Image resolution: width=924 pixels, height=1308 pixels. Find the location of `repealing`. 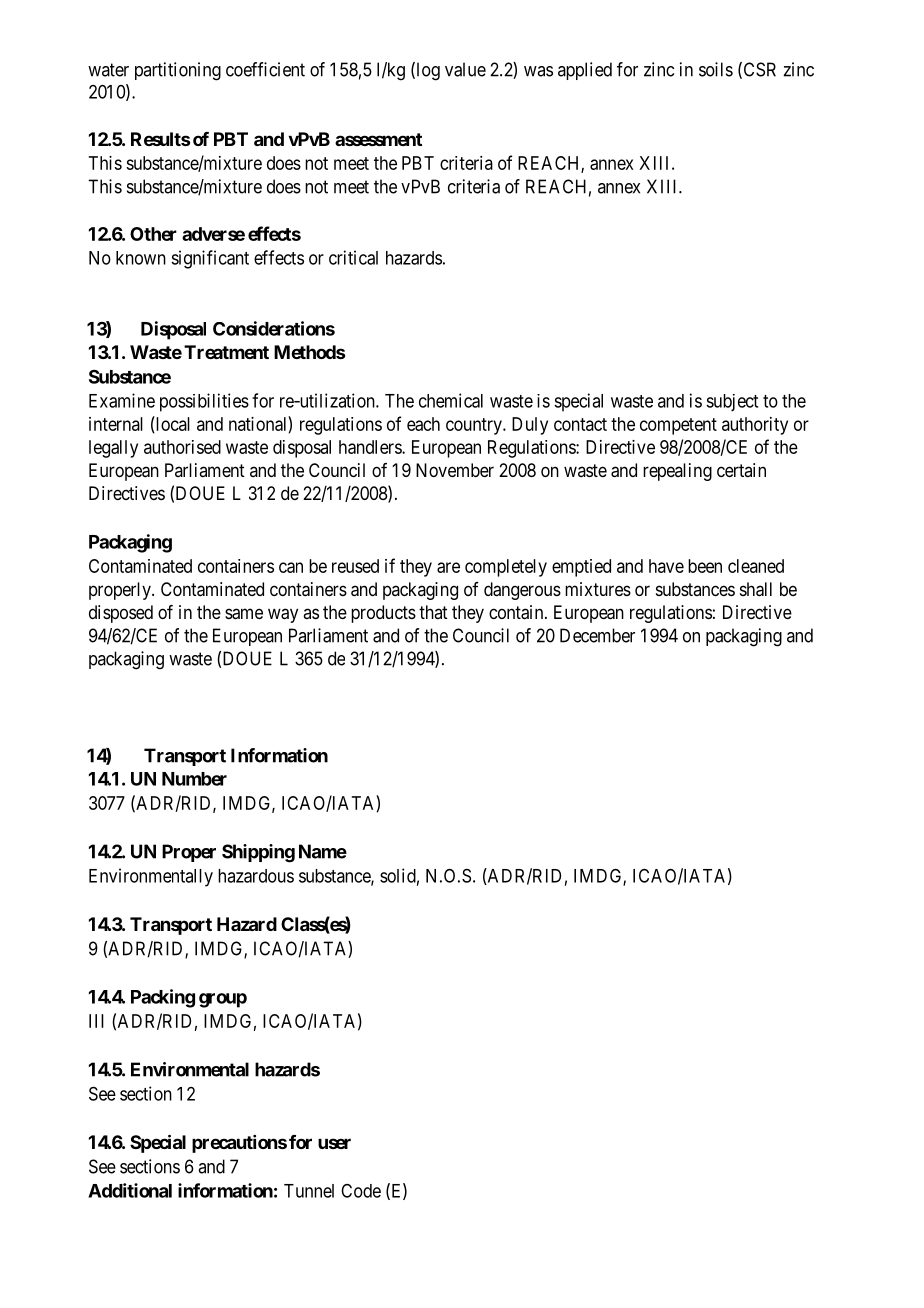

repealing is located at coordinates (677, 472).
